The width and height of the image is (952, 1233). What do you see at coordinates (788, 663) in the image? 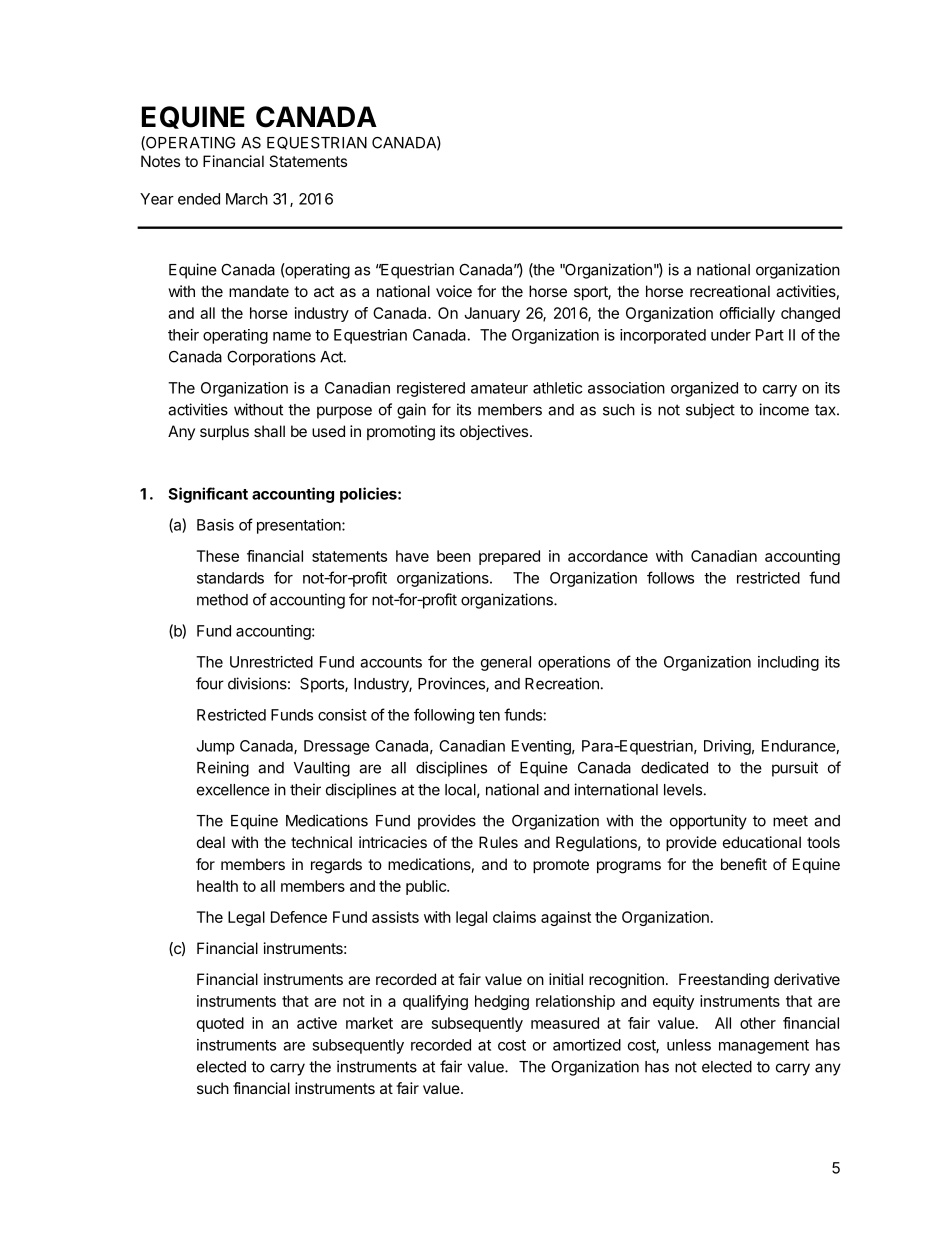
I see `including` at bounding box center [788, 663].
